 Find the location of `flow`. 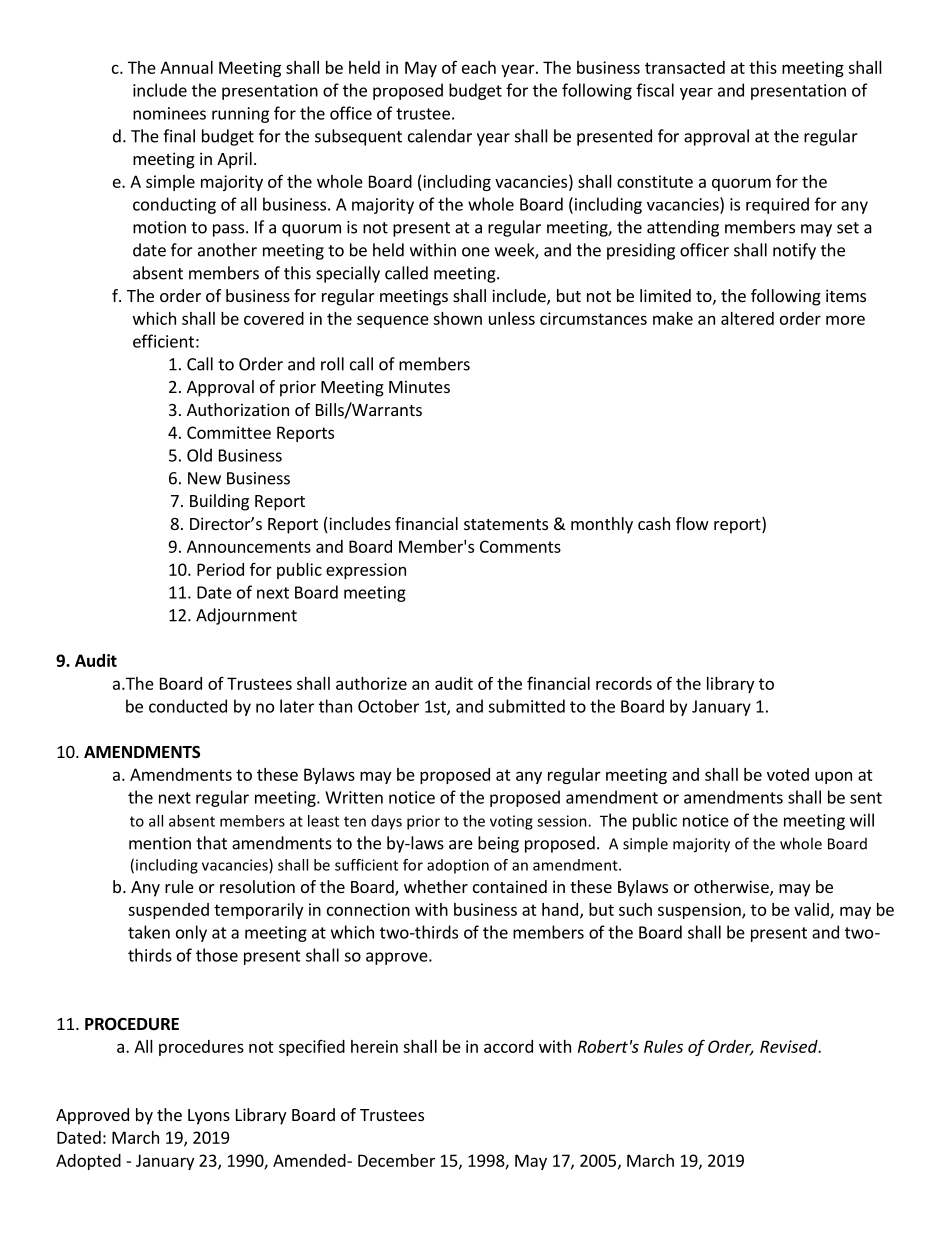

flow is located at coordinates (692, 523).
